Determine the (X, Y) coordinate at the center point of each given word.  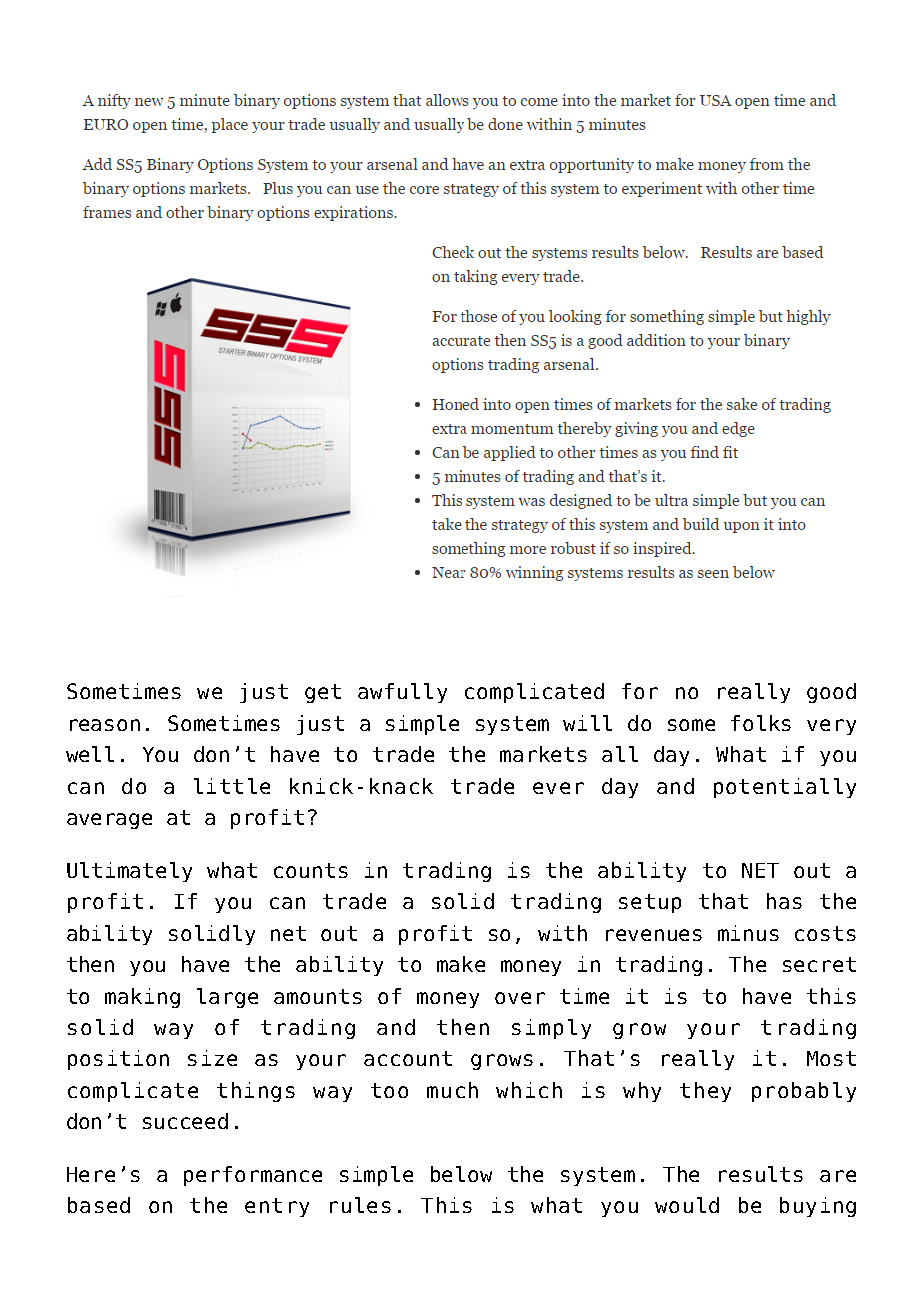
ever (558, 788)
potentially (785, 788)
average (109, 821)
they (705, 1092)
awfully (402, 693)
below (461, 1174)
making (142, 998)
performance (253, 1176)
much (452, 1090)
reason (105, 725)
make (461, 964)
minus (748, 933)
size (212, 1058)
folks (761, 723)
